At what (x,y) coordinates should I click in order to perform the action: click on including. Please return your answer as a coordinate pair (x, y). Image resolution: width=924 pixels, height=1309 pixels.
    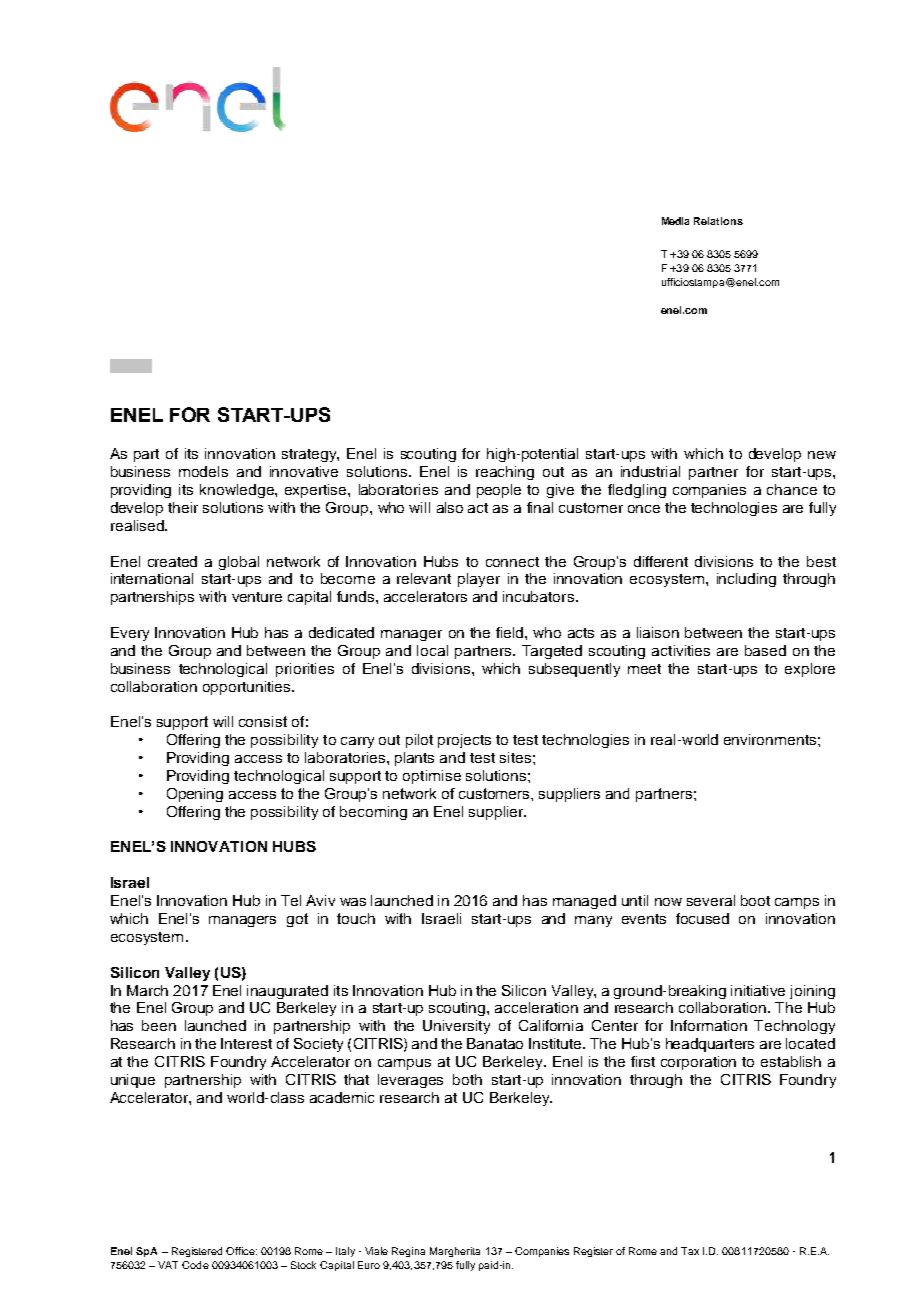
    Looking at the image, I should click on (746, 580).
